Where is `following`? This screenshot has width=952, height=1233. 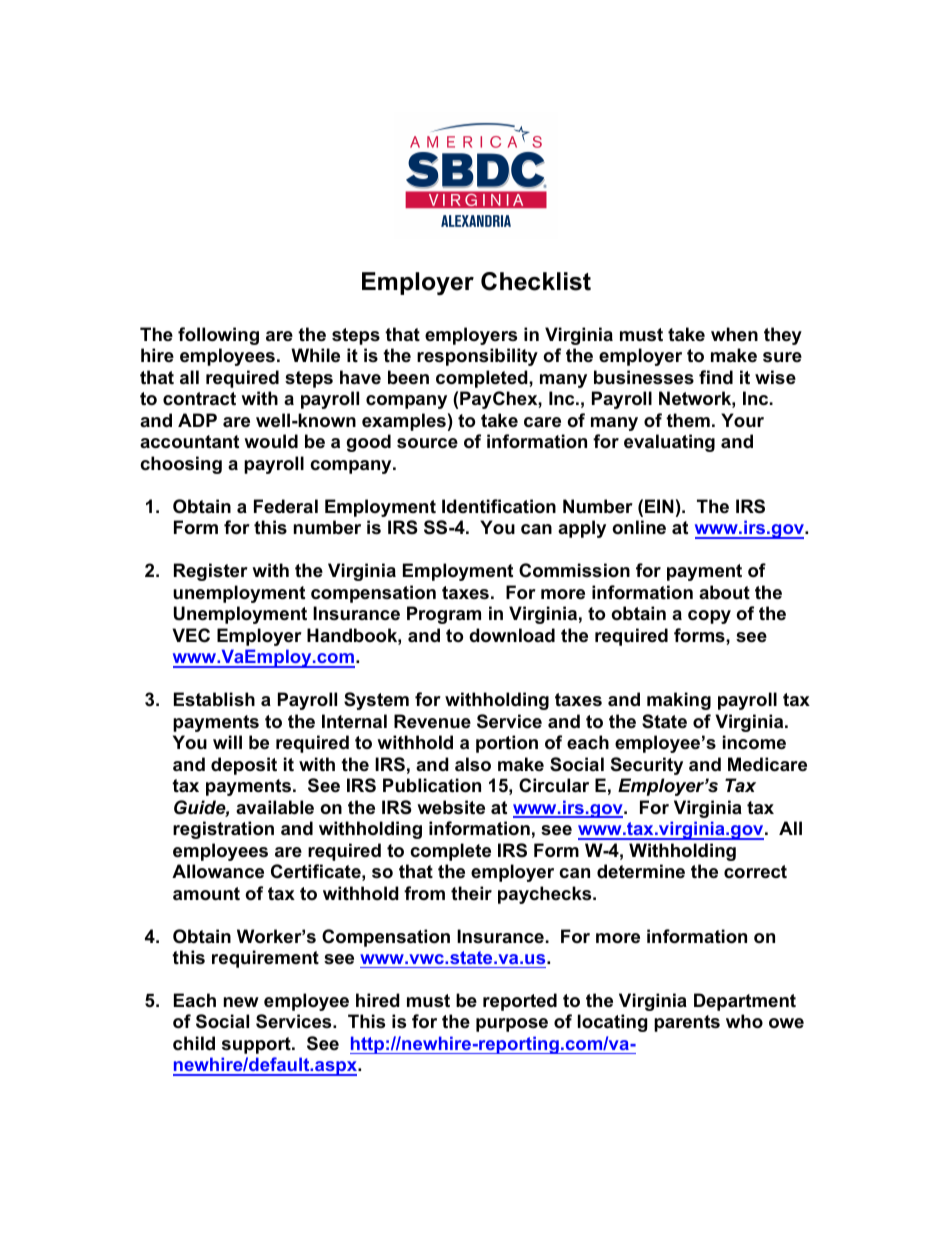
following is located at coordinates (218, 336).
